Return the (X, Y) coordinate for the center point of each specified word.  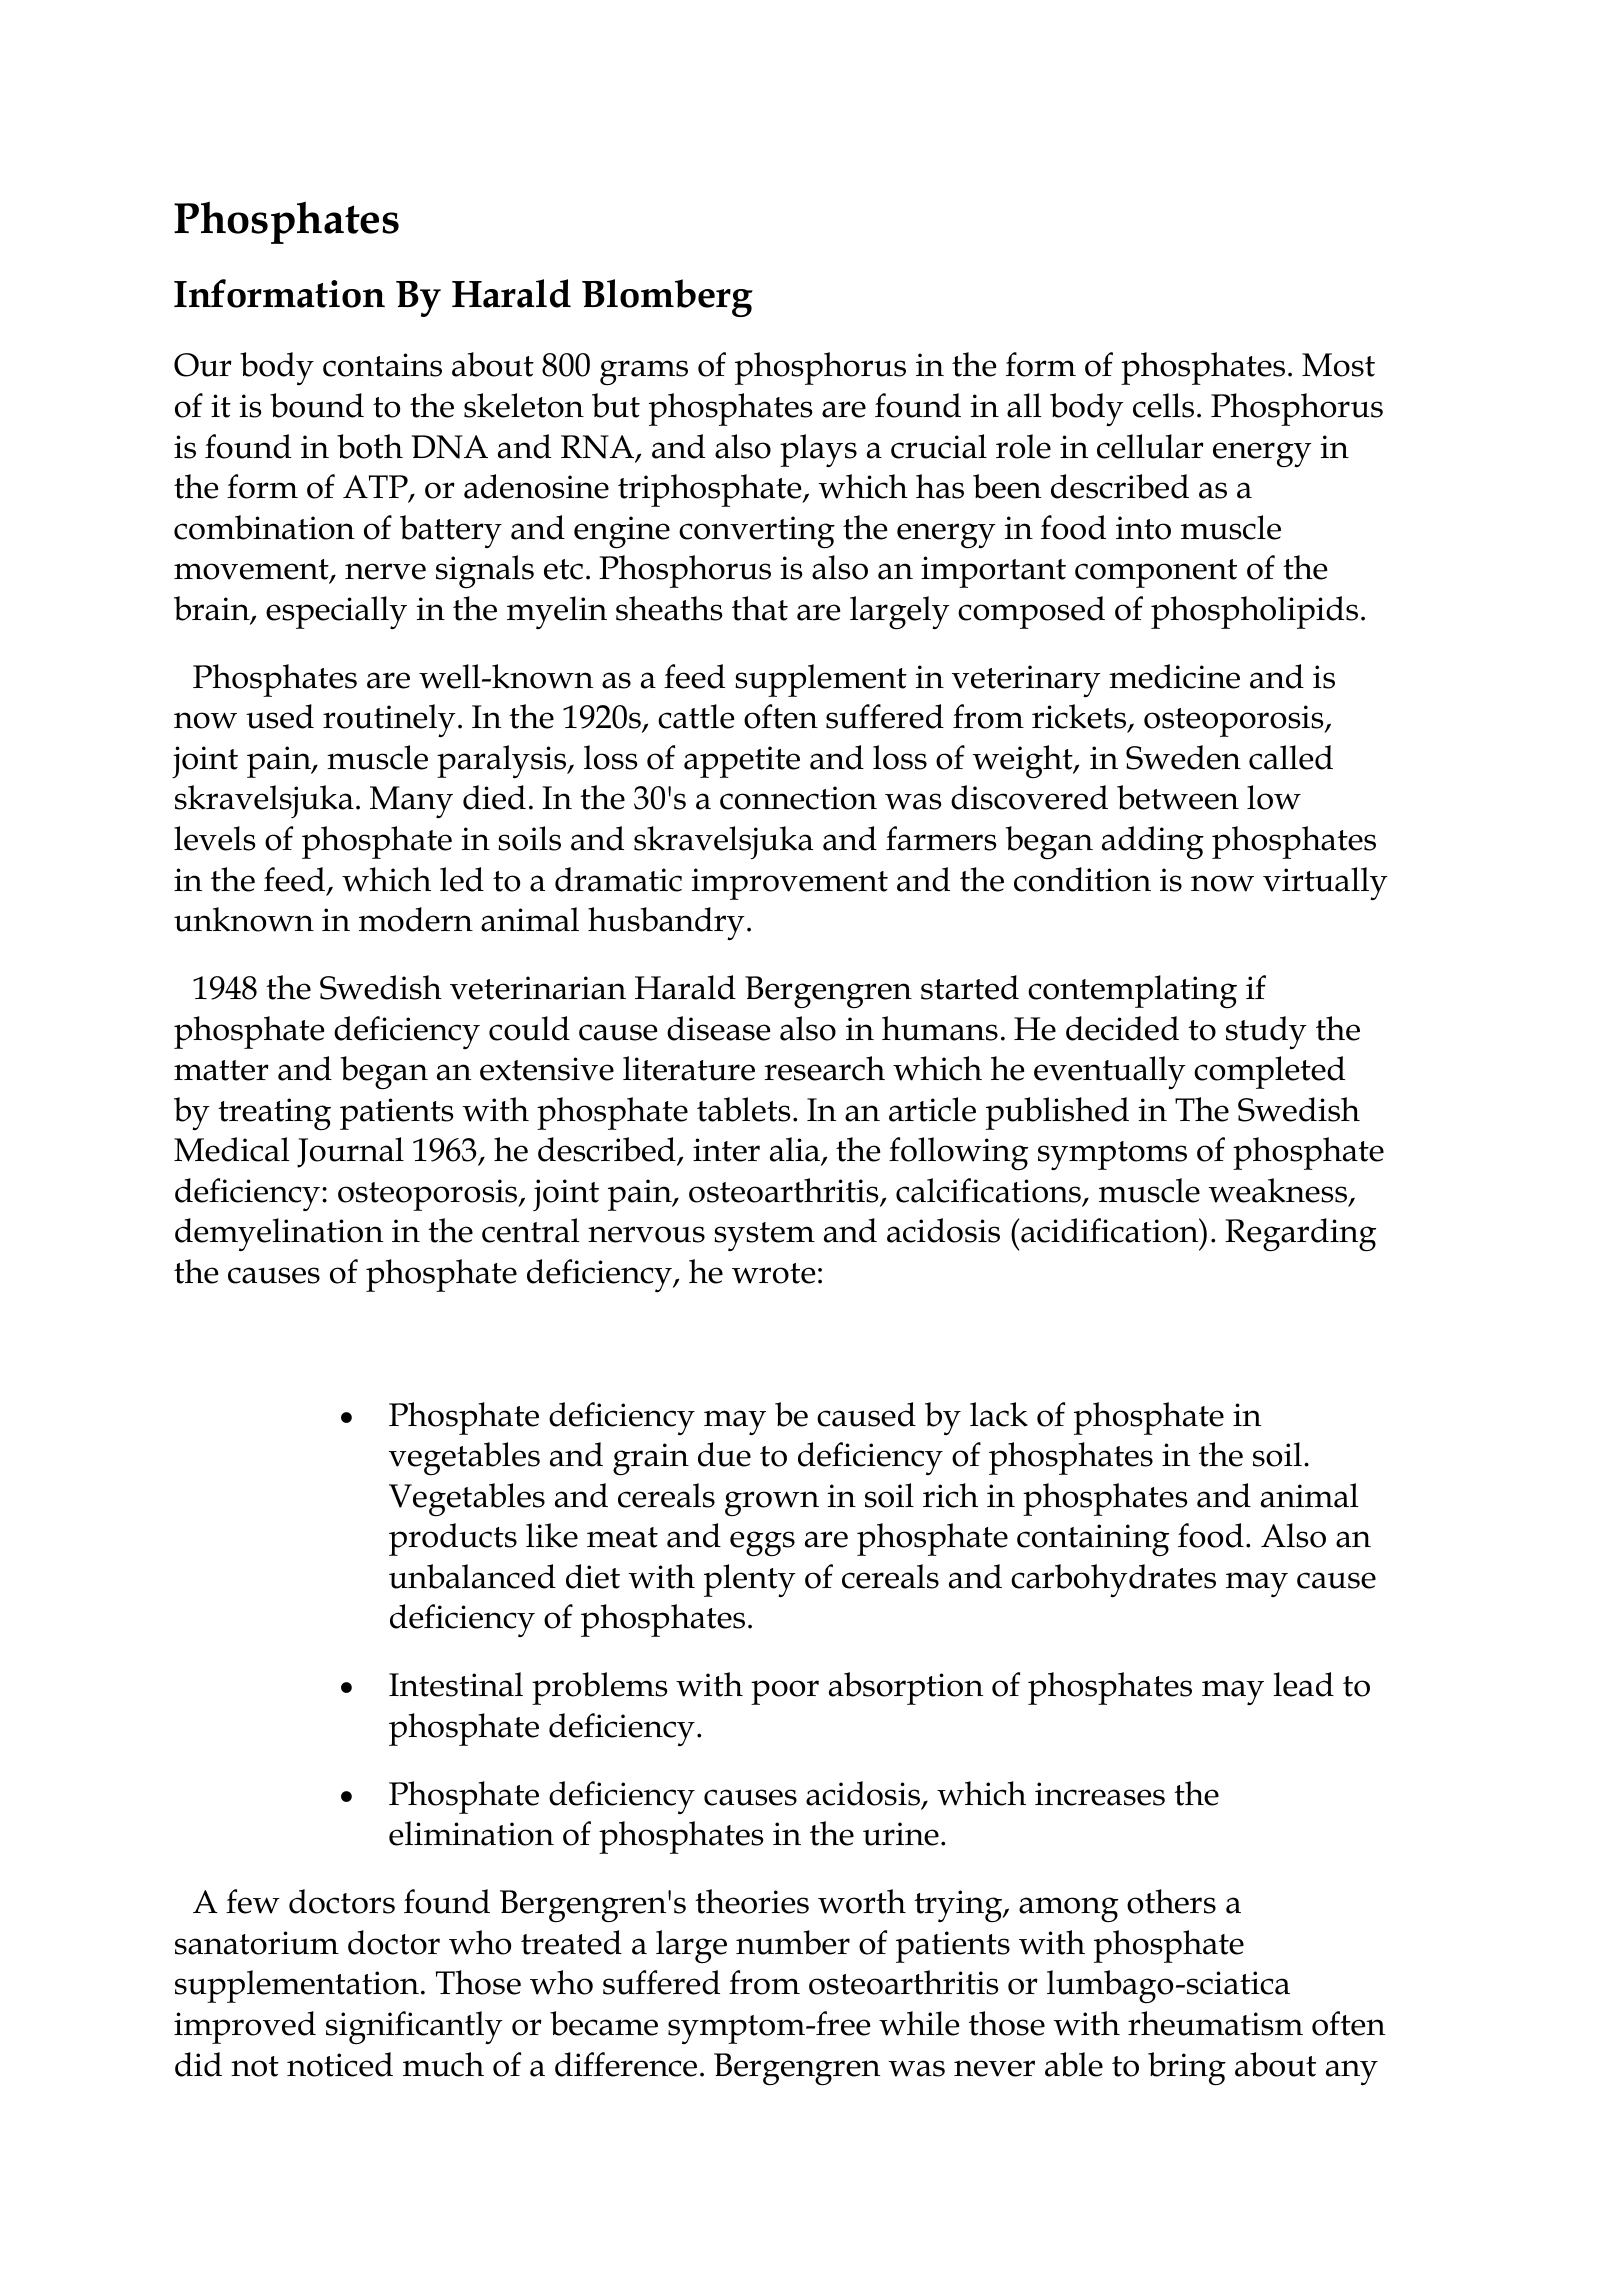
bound (317, 405)
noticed (340, 2064)
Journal (350, 1152)
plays (818, 450)
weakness (1279, 1191)
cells (1163, 405)
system (764, 1236)
